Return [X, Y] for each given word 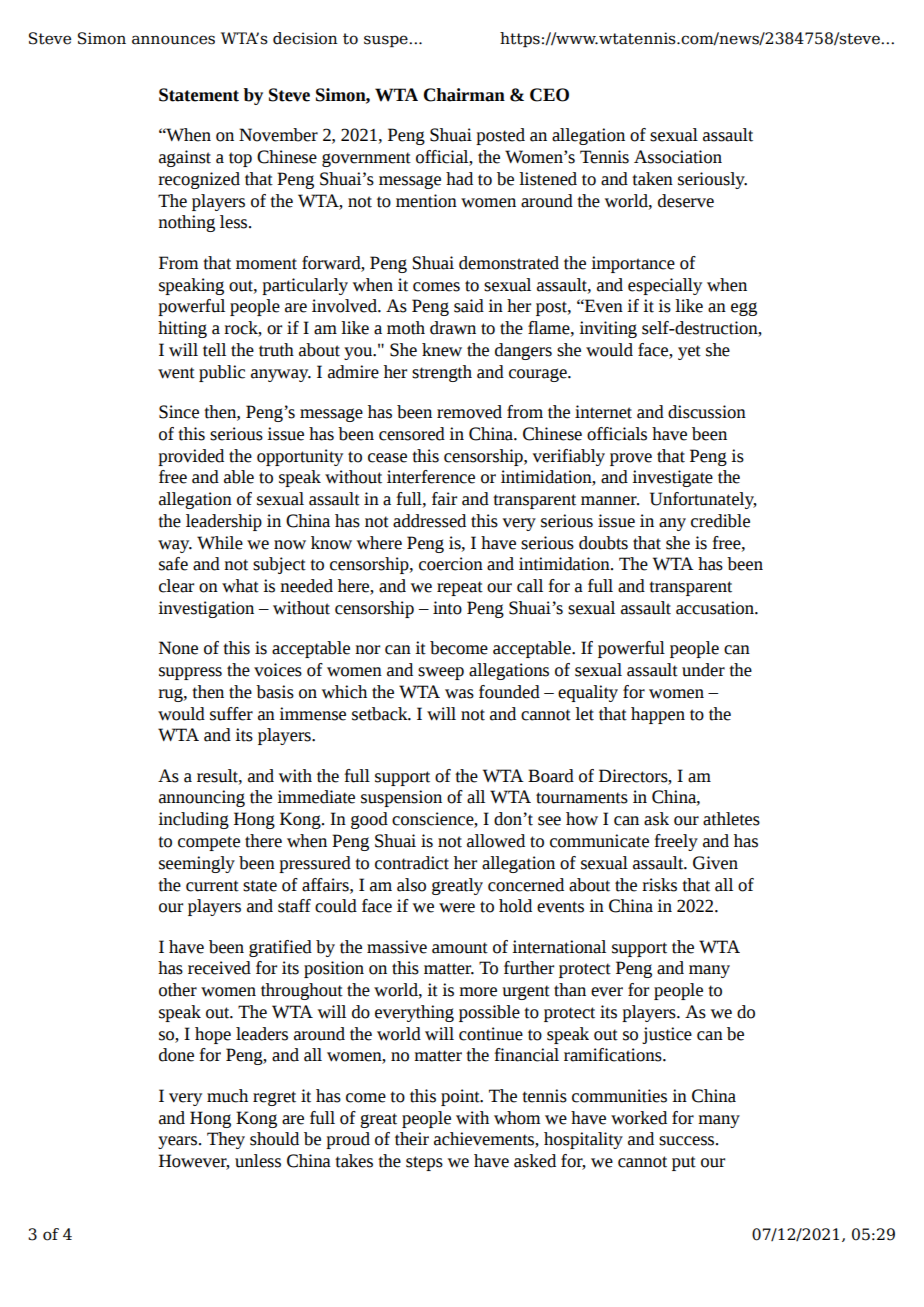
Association [678, 157]
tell [214, 350]
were [457, 908]
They [226, 1140]
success [688, 1141]
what [240, 586]
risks [659, 885]
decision [305, 38]
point [461, 1097]
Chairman [464, 95]
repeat [460, 588]
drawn [453, 328]
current [212, 886]
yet [689, 352]
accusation [716, 608]
